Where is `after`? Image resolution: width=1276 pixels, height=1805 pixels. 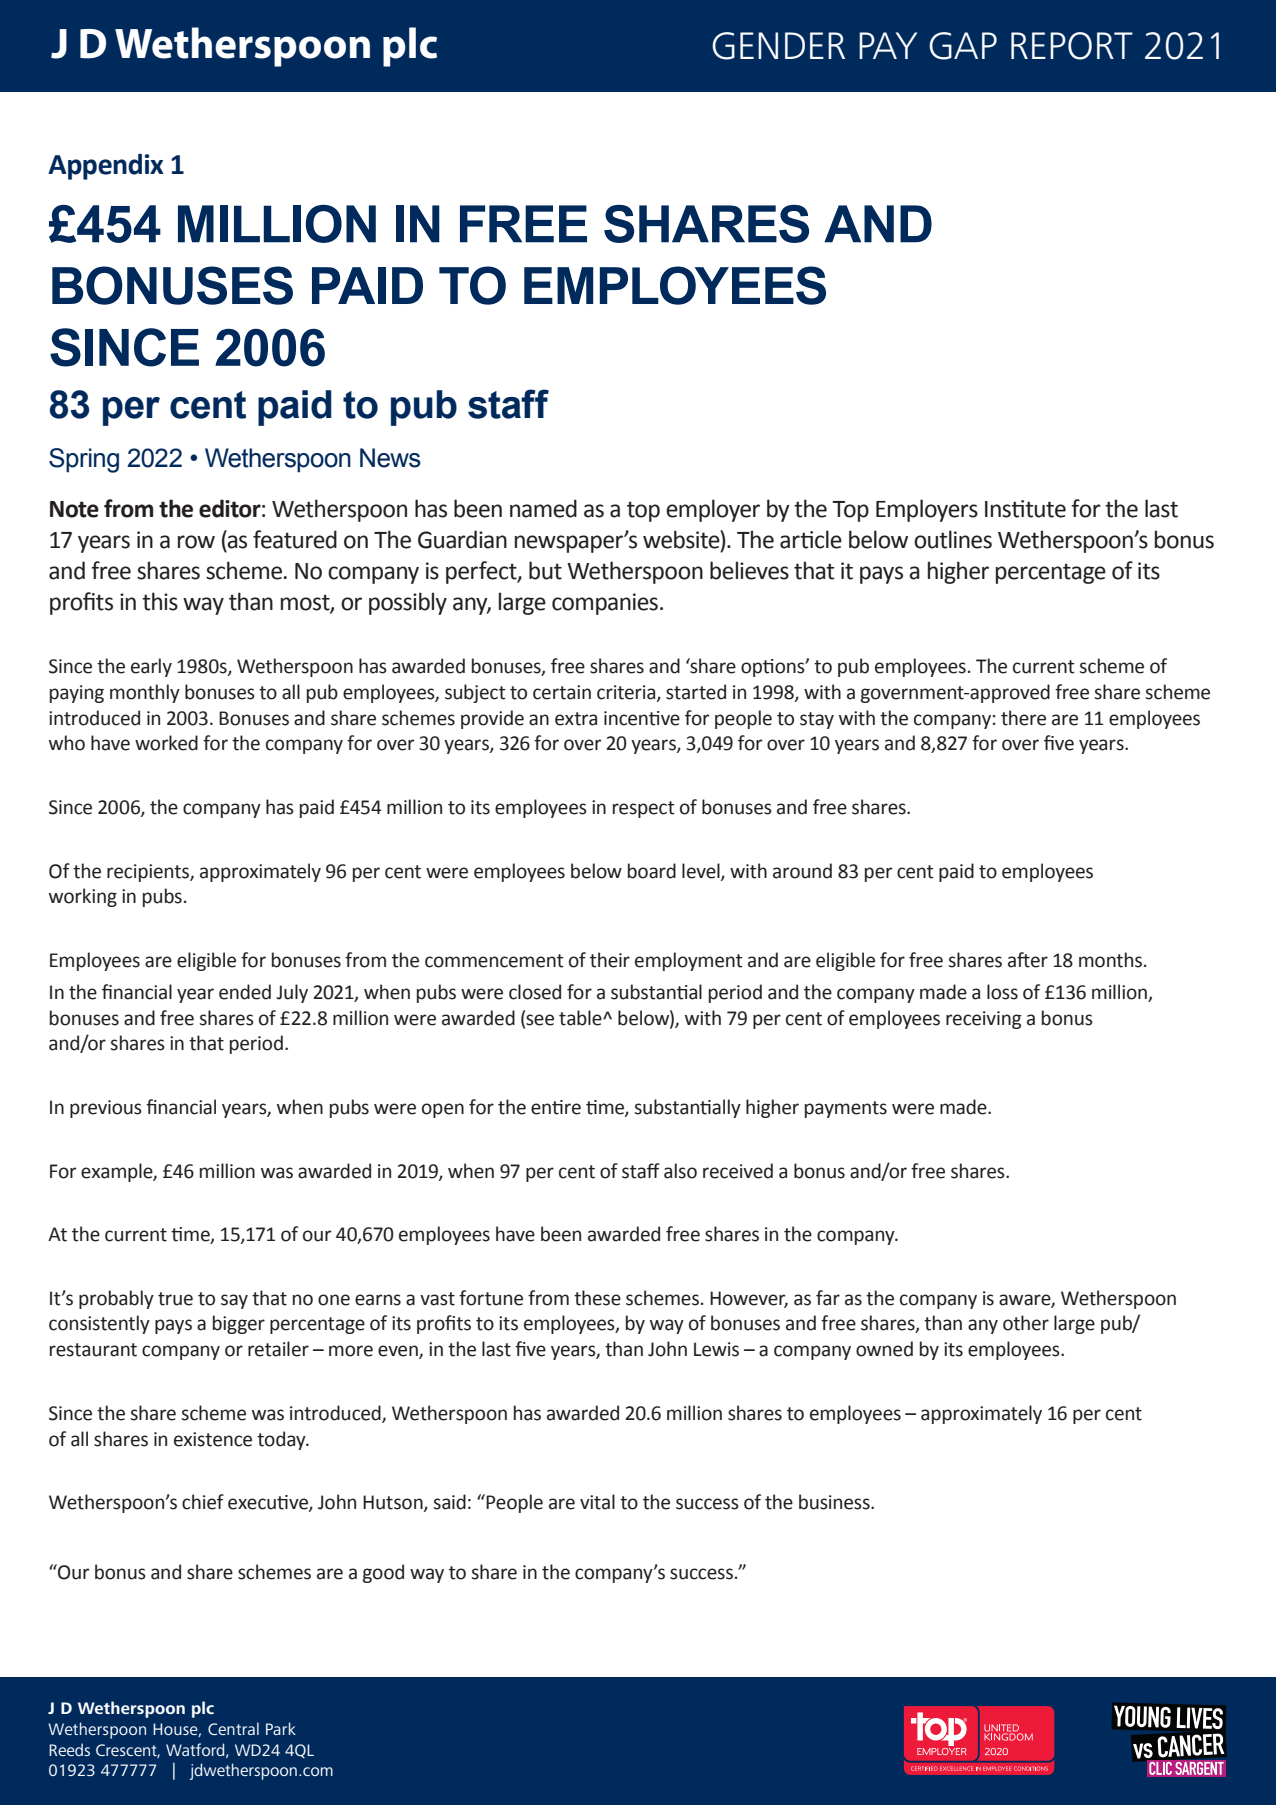
after is located at coordinates (1028, 960).
